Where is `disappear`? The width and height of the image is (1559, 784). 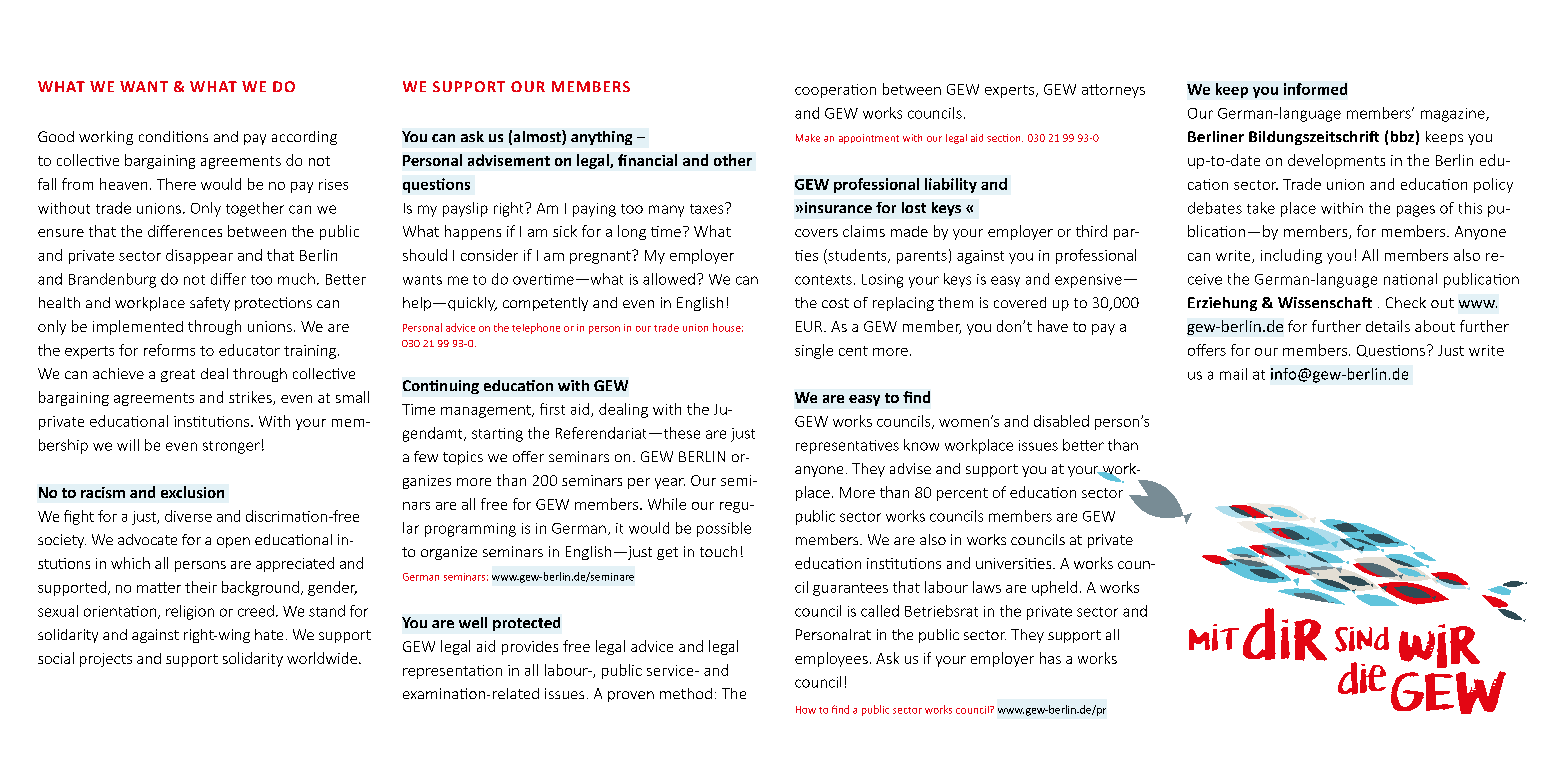
disappear is located at coordinates (199, 256).
